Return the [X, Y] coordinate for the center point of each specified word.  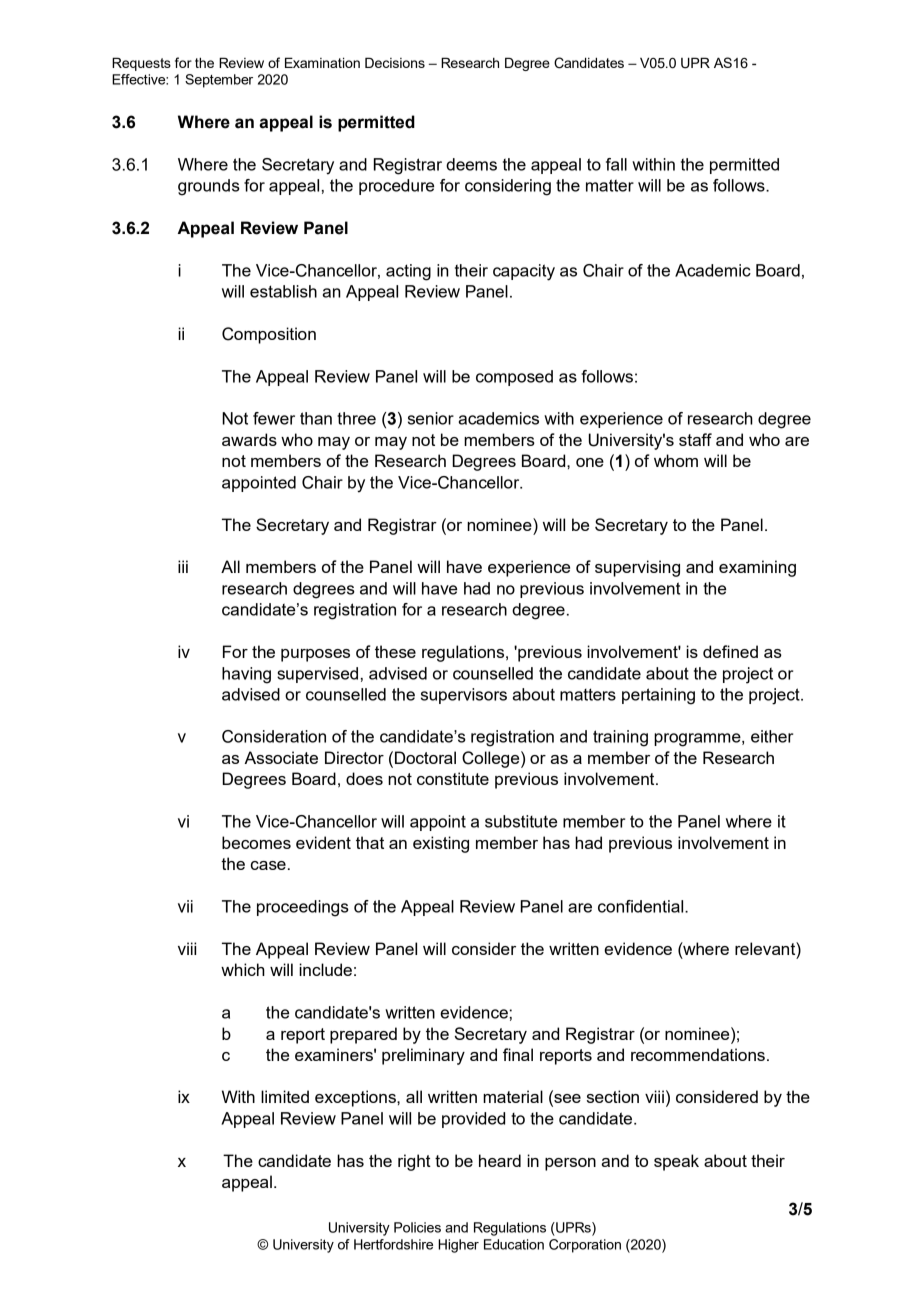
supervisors [464, 696]
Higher [458, 1246]
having [246, 675]
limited [285, 1096]
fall [616, 164]
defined [730, 651]
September [219, 81]
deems [471, 164]
